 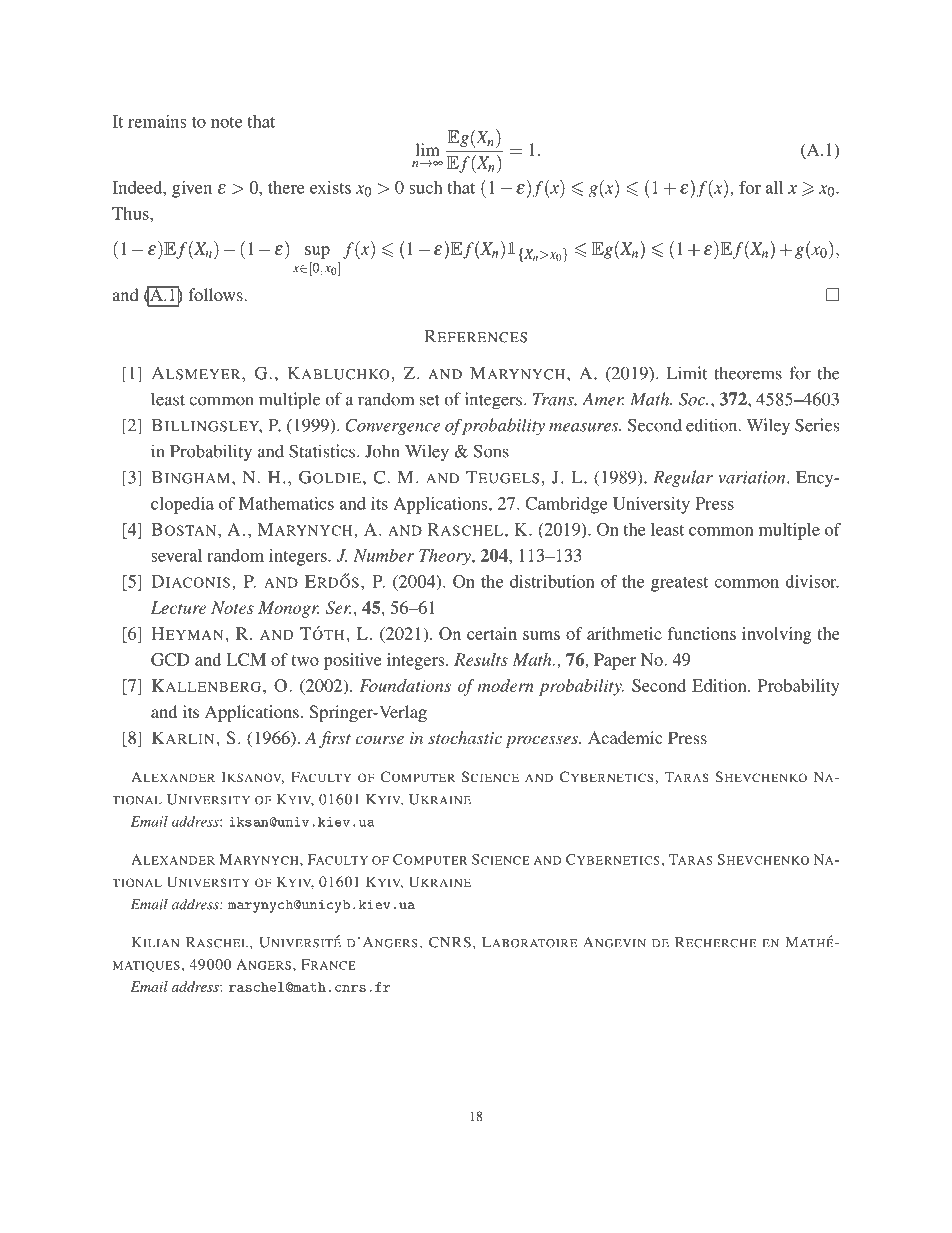 What do you see at coordinates (748, 373) in the screenshot?
I see `theorems` at bounding box center [748, 373].
